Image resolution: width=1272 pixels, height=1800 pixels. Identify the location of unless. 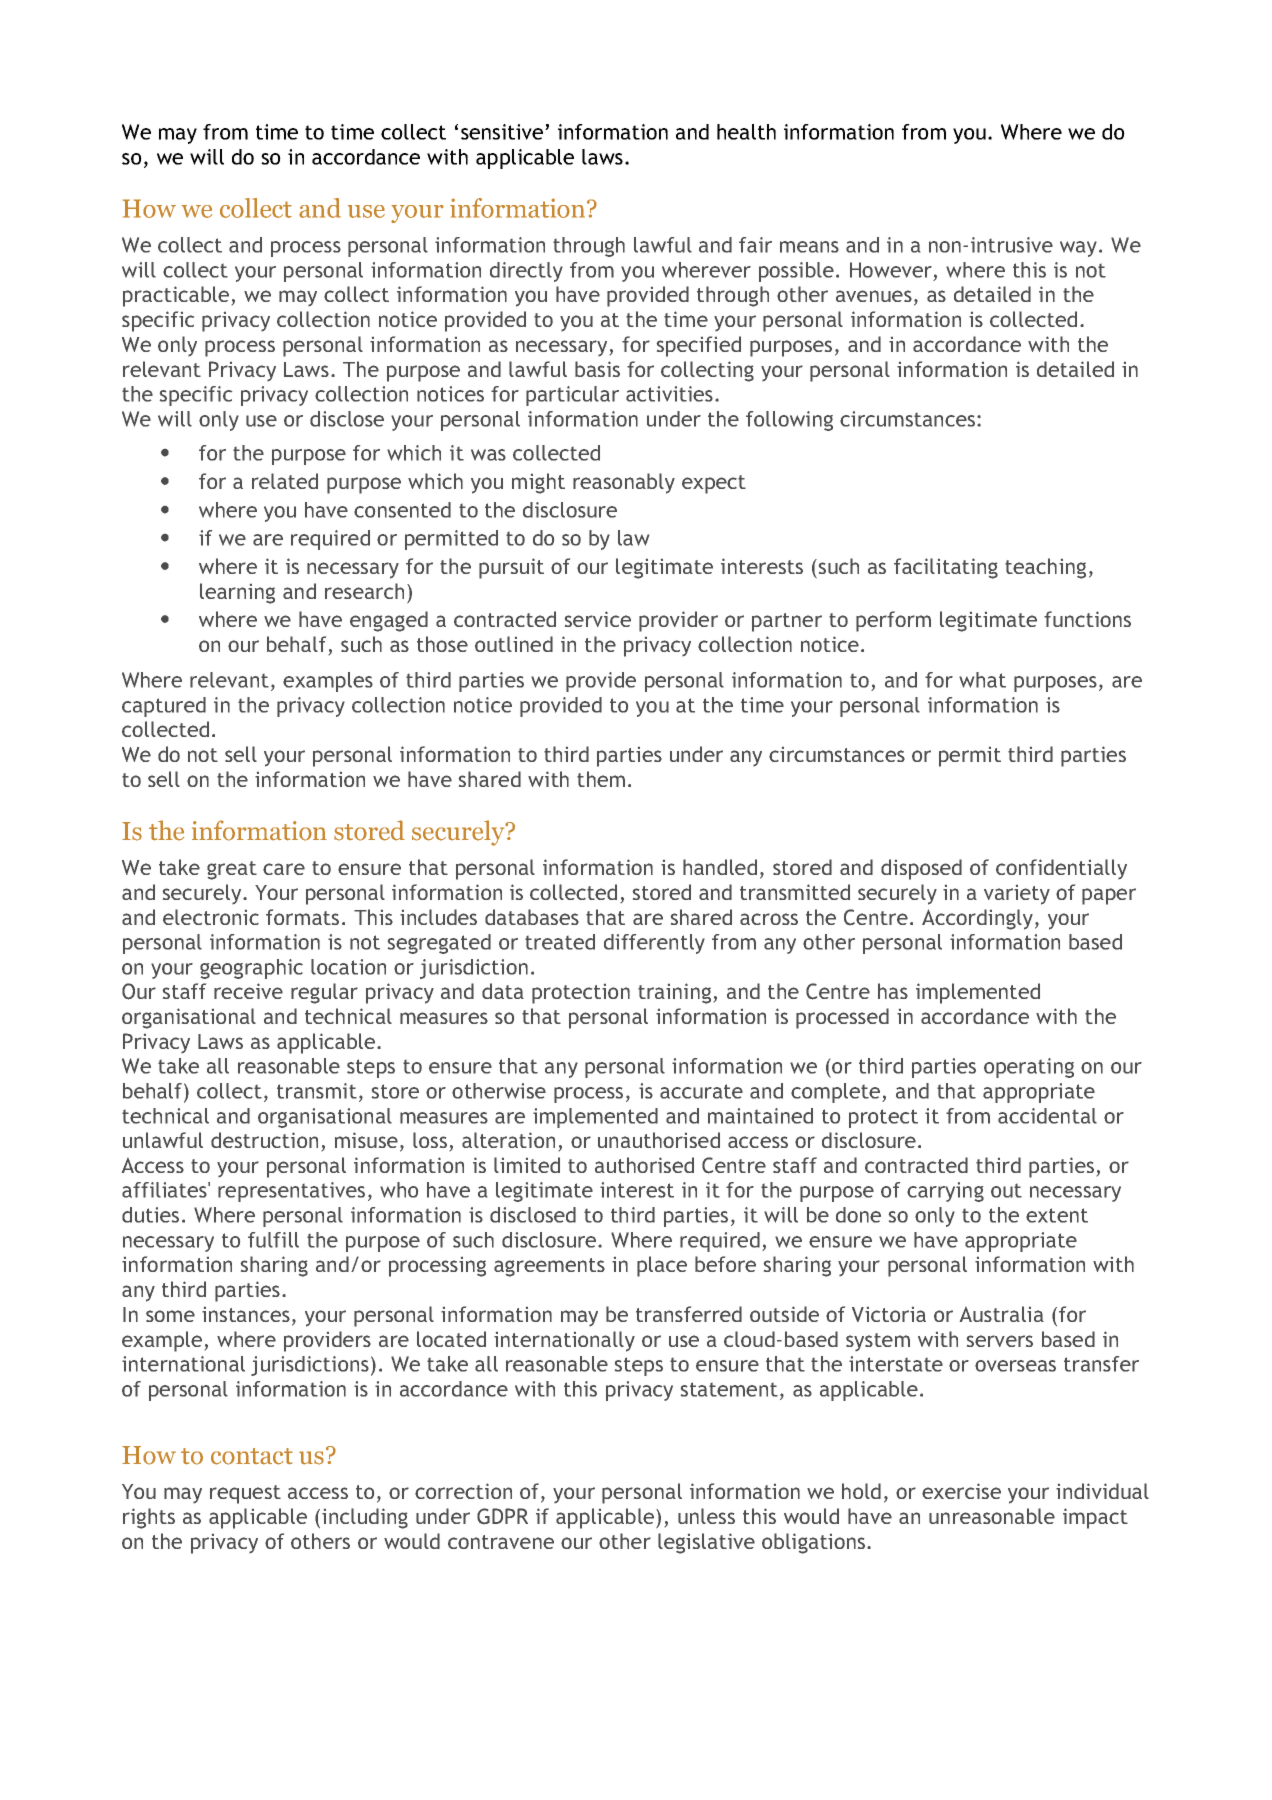
(706, 1516).
